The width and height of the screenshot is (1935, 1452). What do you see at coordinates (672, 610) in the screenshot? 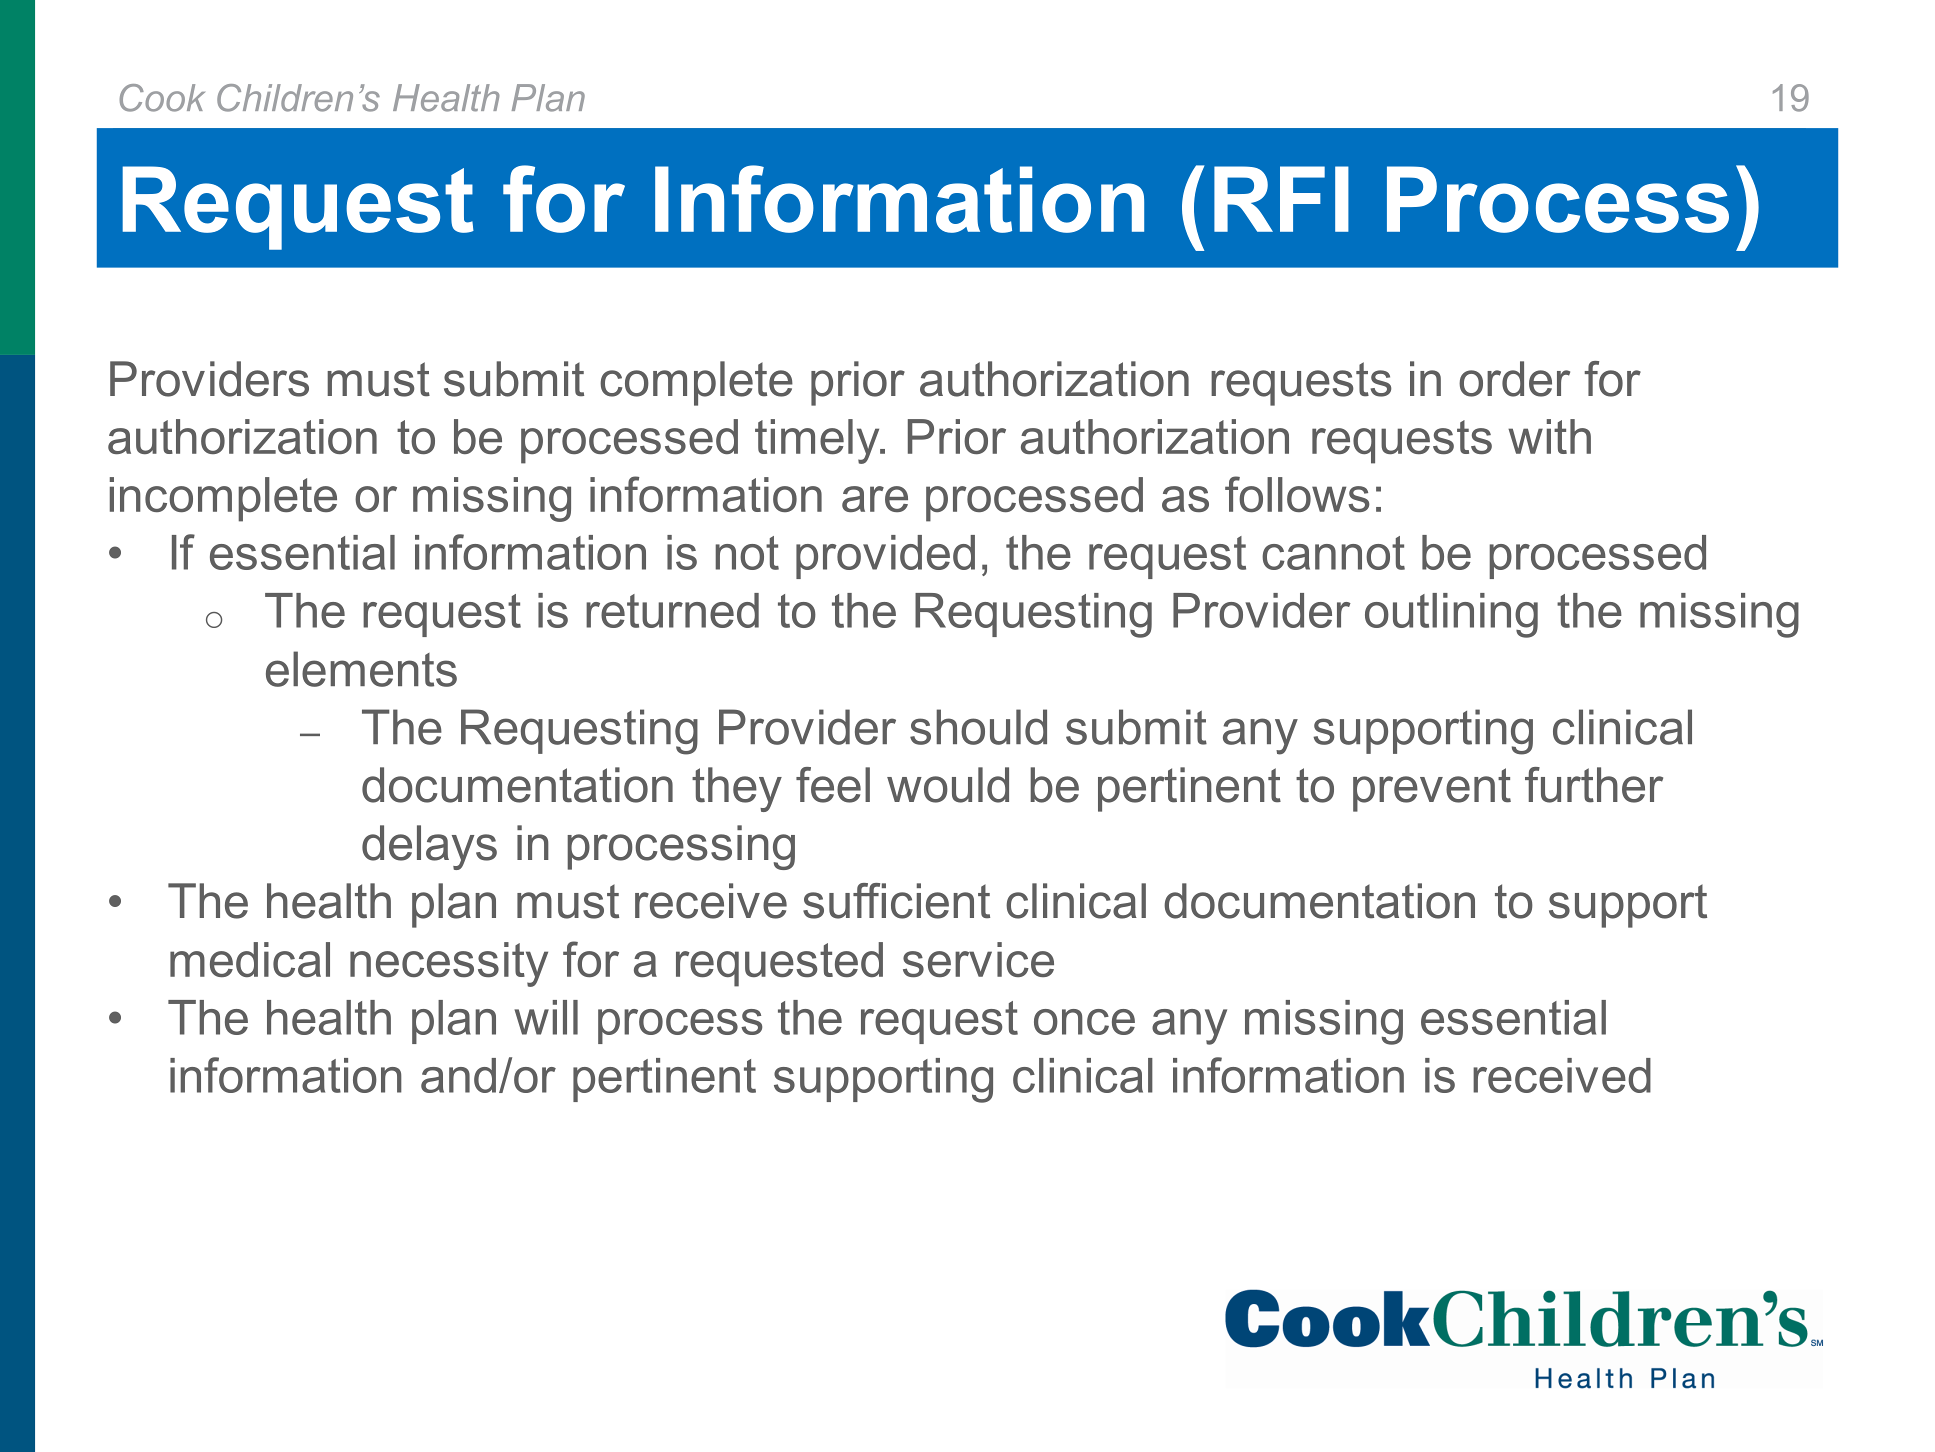
I see `returned` at bounding box center [672, 610].
